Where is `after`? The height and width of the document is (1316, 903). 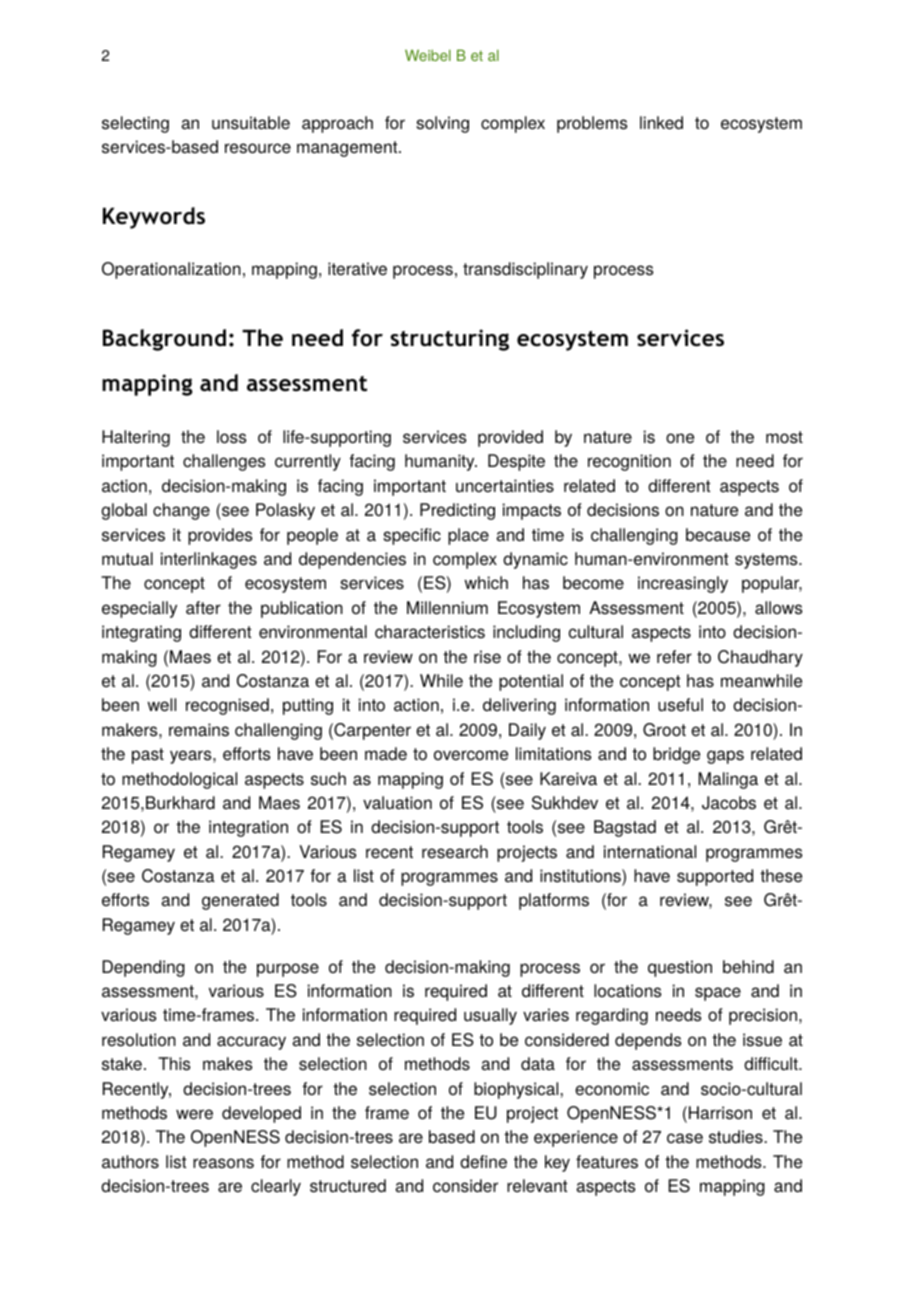
after is located at coordinates (203, 607).
